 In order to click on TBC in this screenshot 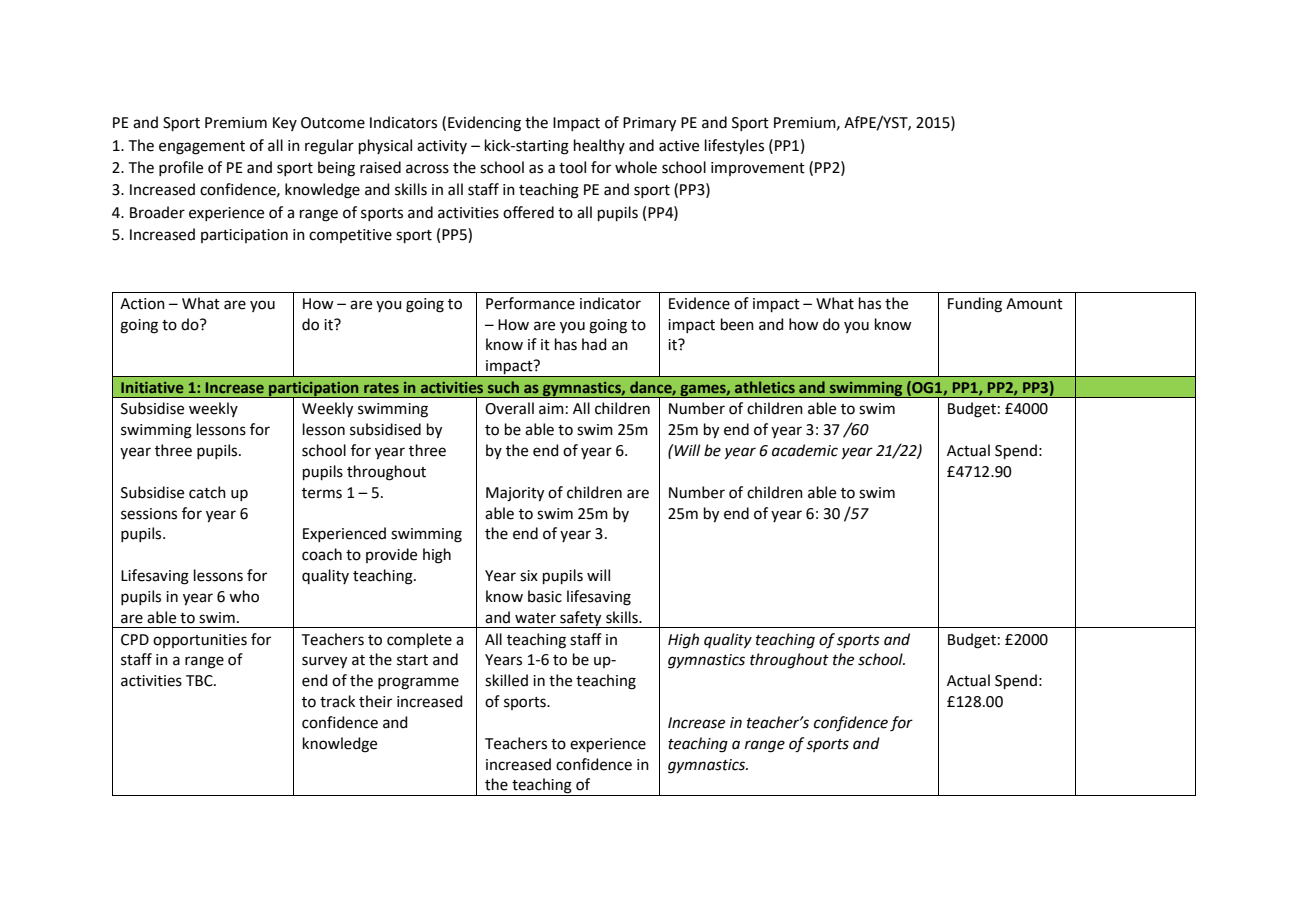, I will do `click(200, 681)`.
